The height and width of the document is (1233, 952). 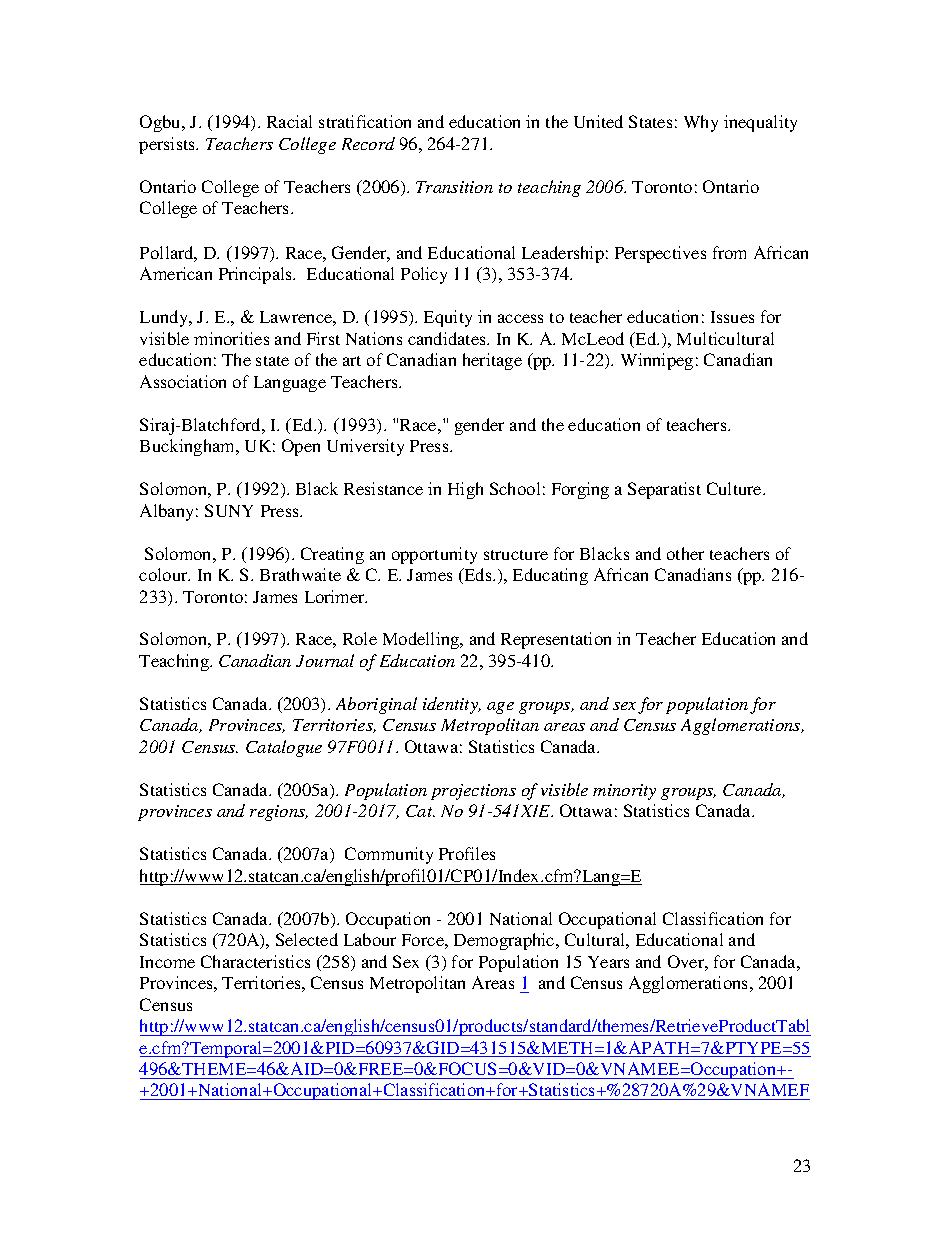 I want to click on Demographic, so click(x=505, y=941).
